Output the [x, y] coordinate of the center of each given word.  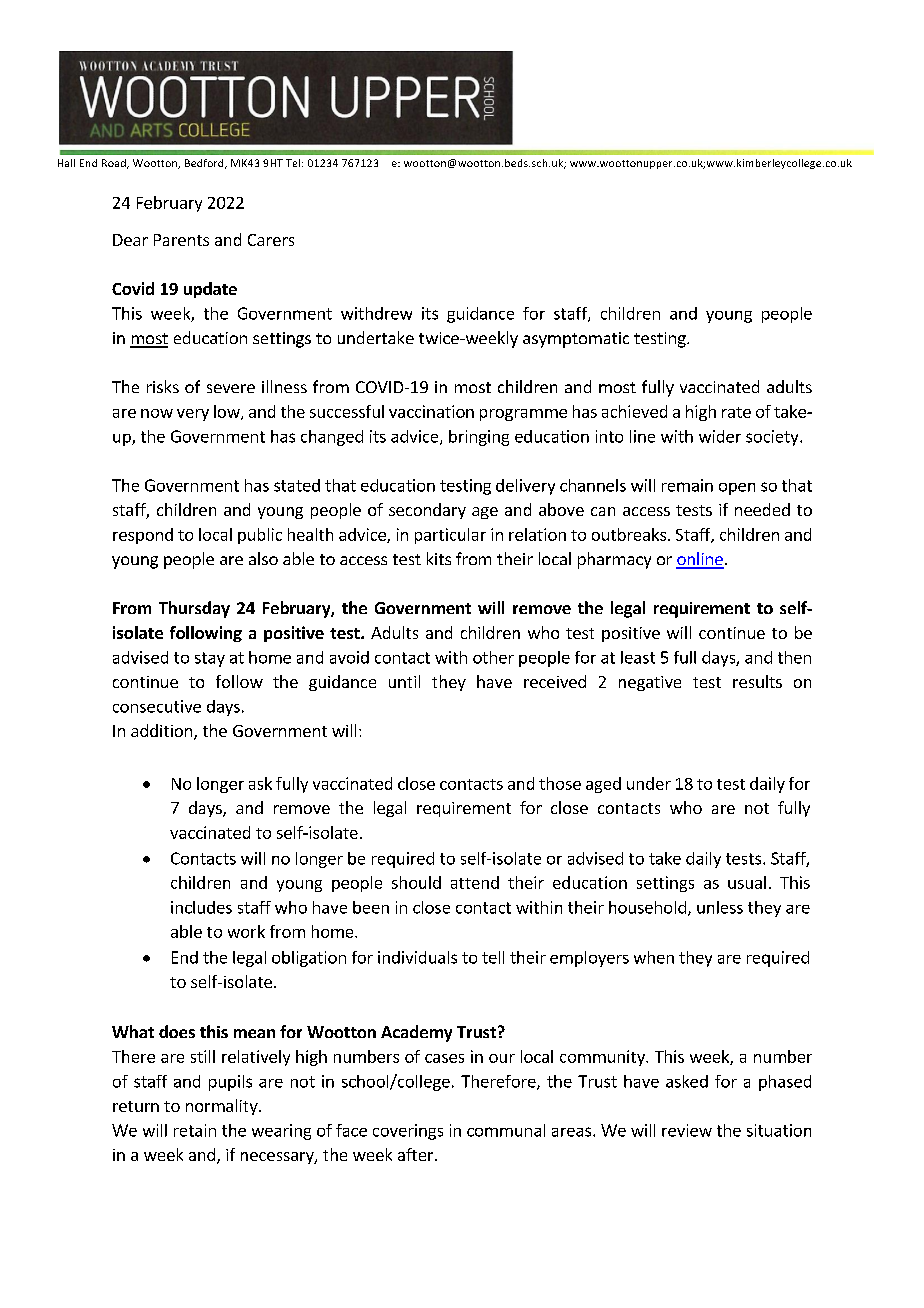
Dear [130, 240]
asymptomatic [576, 340]
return [136, 1106]
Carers [271, 240]
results [757, 681]
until [404, 681]
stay [210, 659]
